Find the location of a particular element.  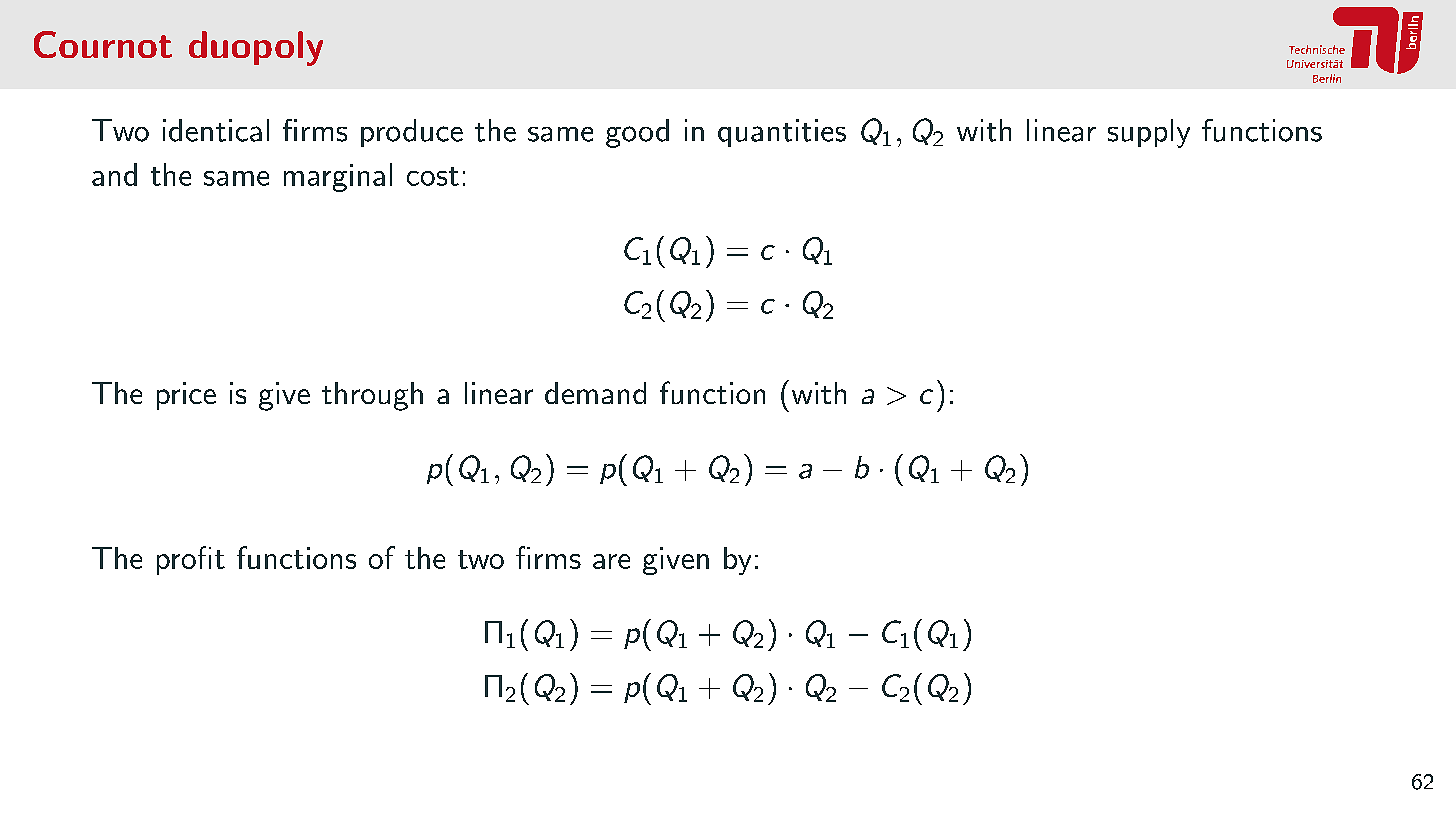

identical is located at coordinates (216, 130).
